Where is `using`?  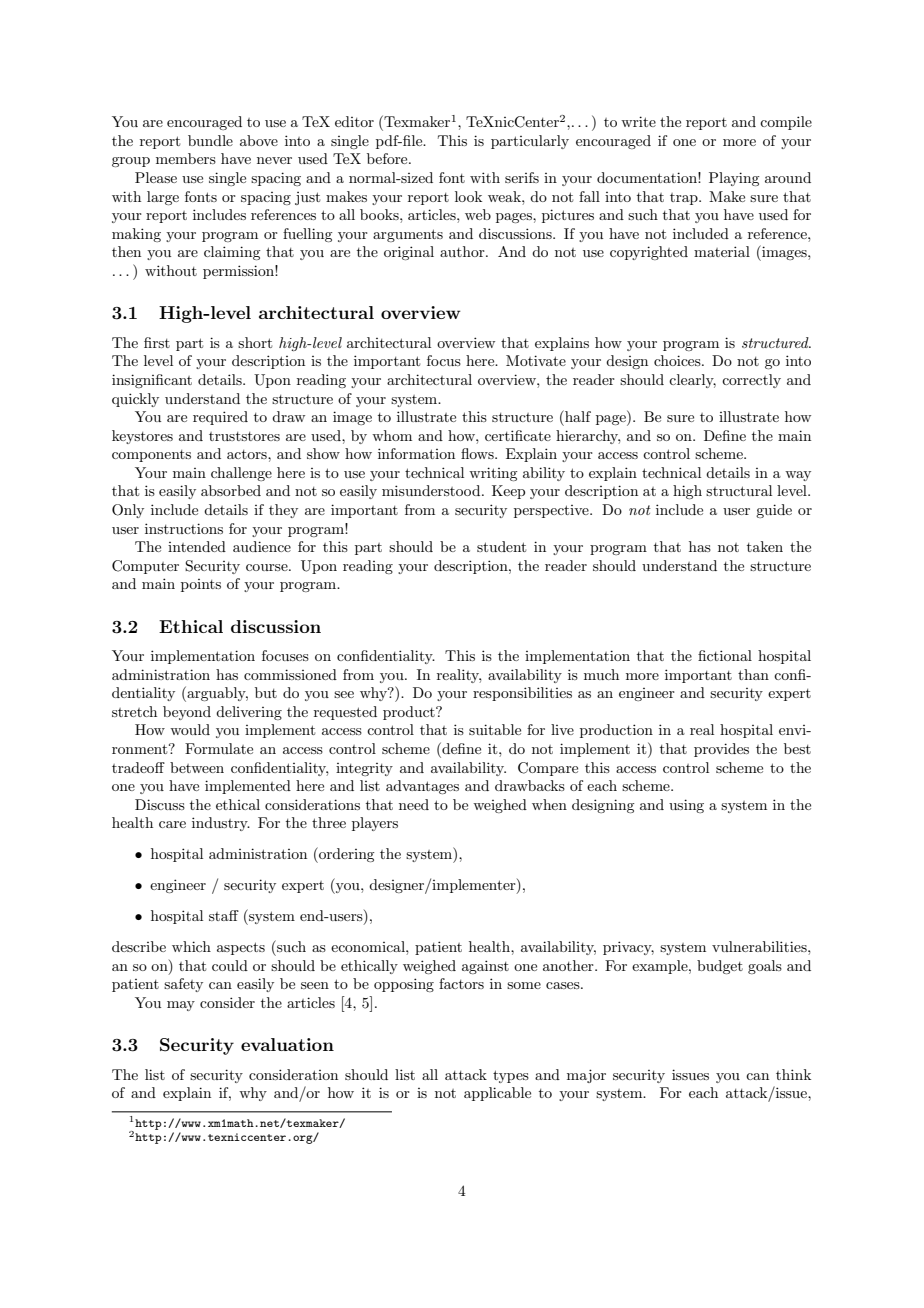 using is located at coordinates (686, 806).
